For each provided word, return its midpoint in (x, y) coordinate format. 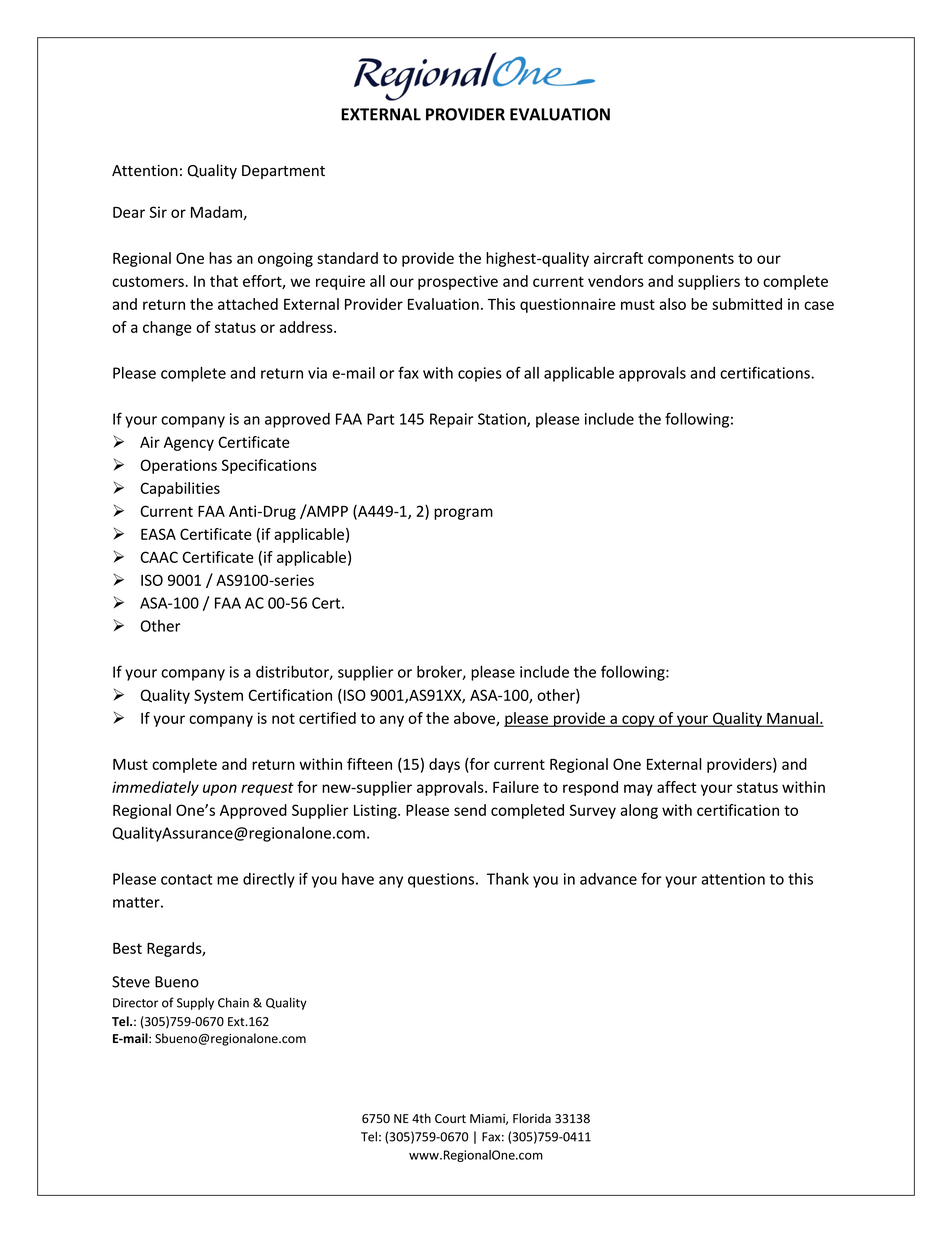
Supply (195, 1003)
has (220, 258)
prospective (458, 282)
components (691, 260)
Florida (532, 1118)
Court (450, 1119)
